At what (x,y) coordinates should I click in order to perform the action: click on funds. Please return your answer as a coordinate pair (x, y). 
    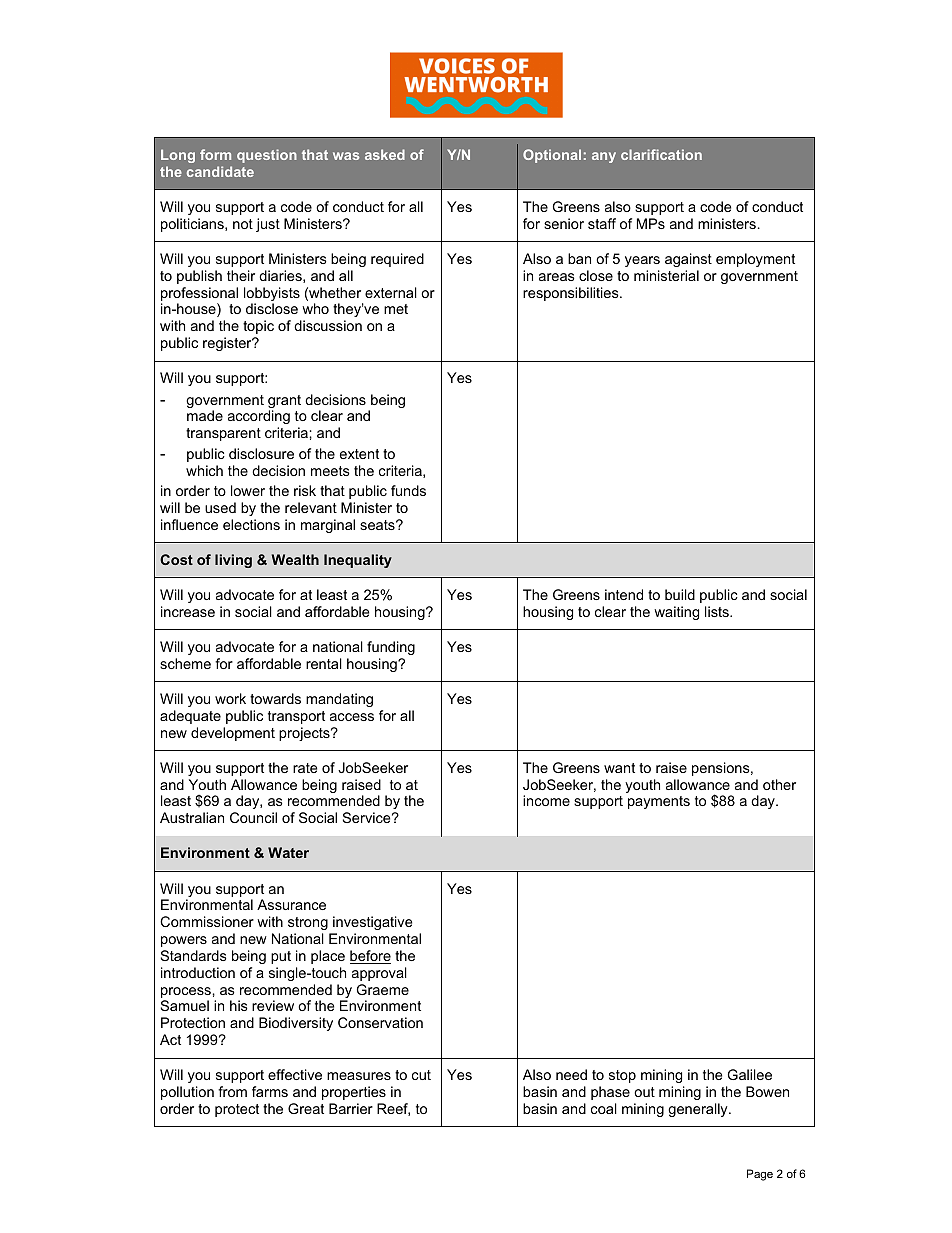
    Looking at the image, I should click on (408, 490).
